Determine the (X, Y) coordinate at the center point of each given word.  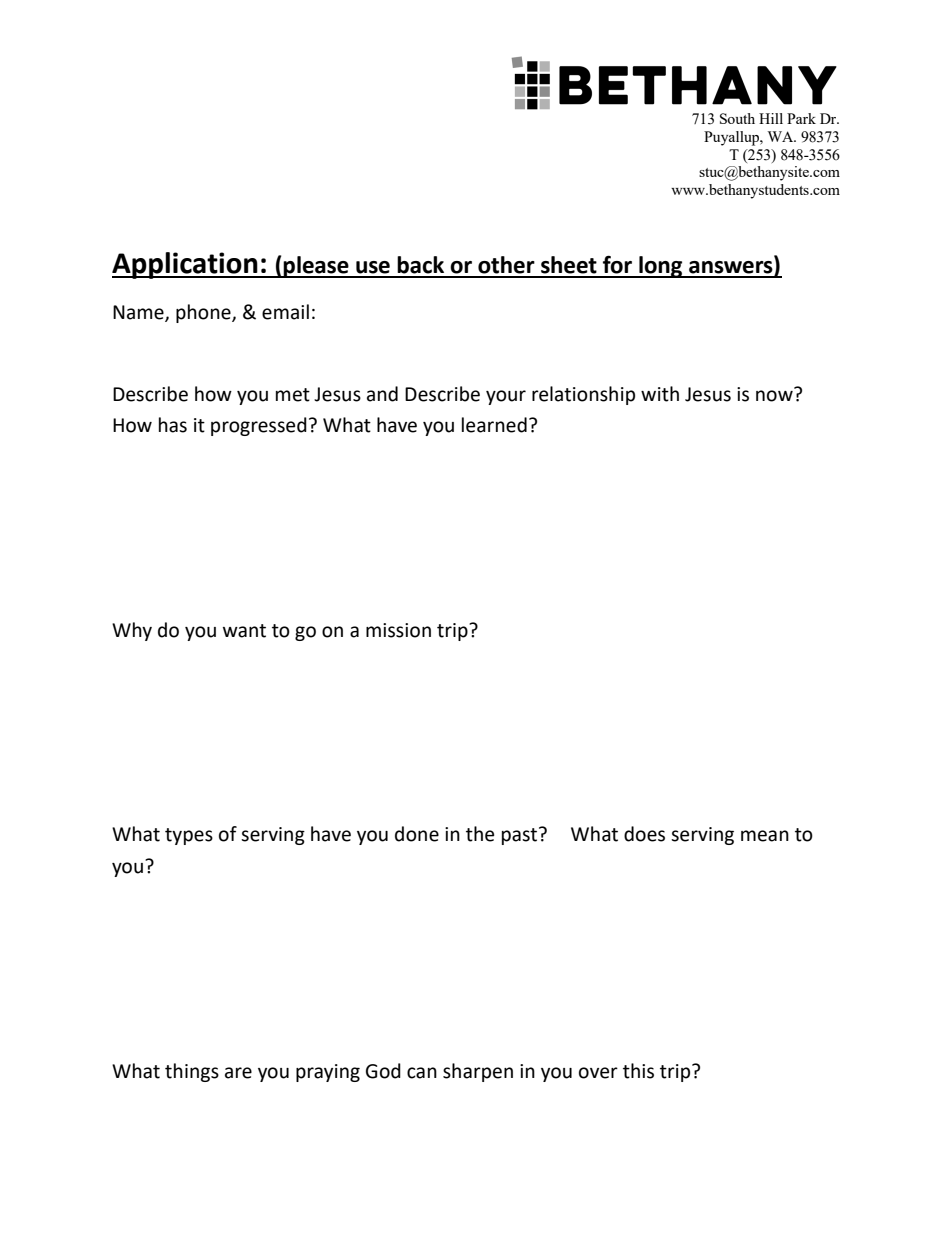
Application (186, 265)
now (775, 395)
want (244, 631)
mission (398, 630)
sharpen (478, 1072)
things (192, 1072)
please (316, 267)
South (737, 118)
